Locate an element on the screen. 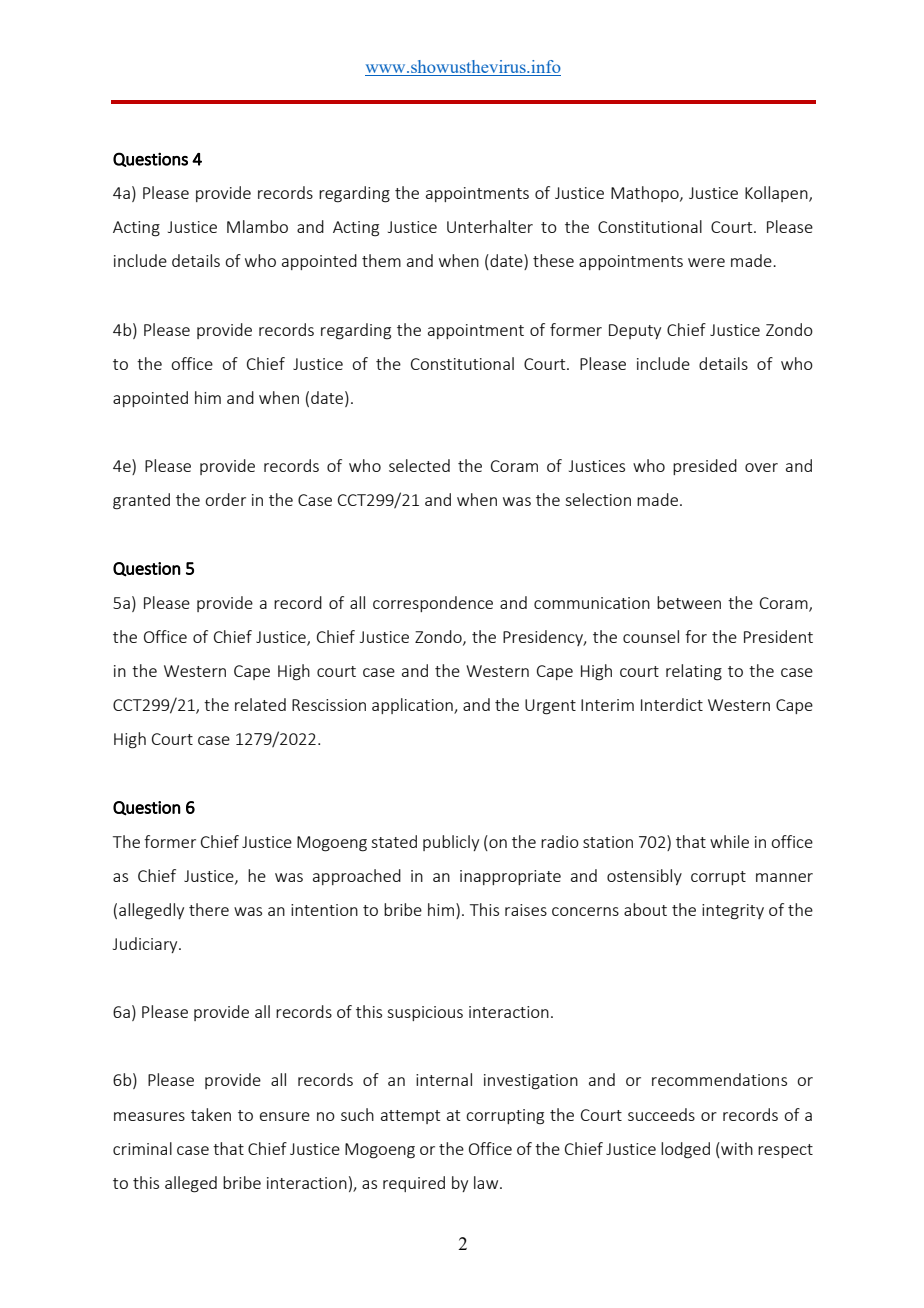  these is located at coordinates (553, 260).
